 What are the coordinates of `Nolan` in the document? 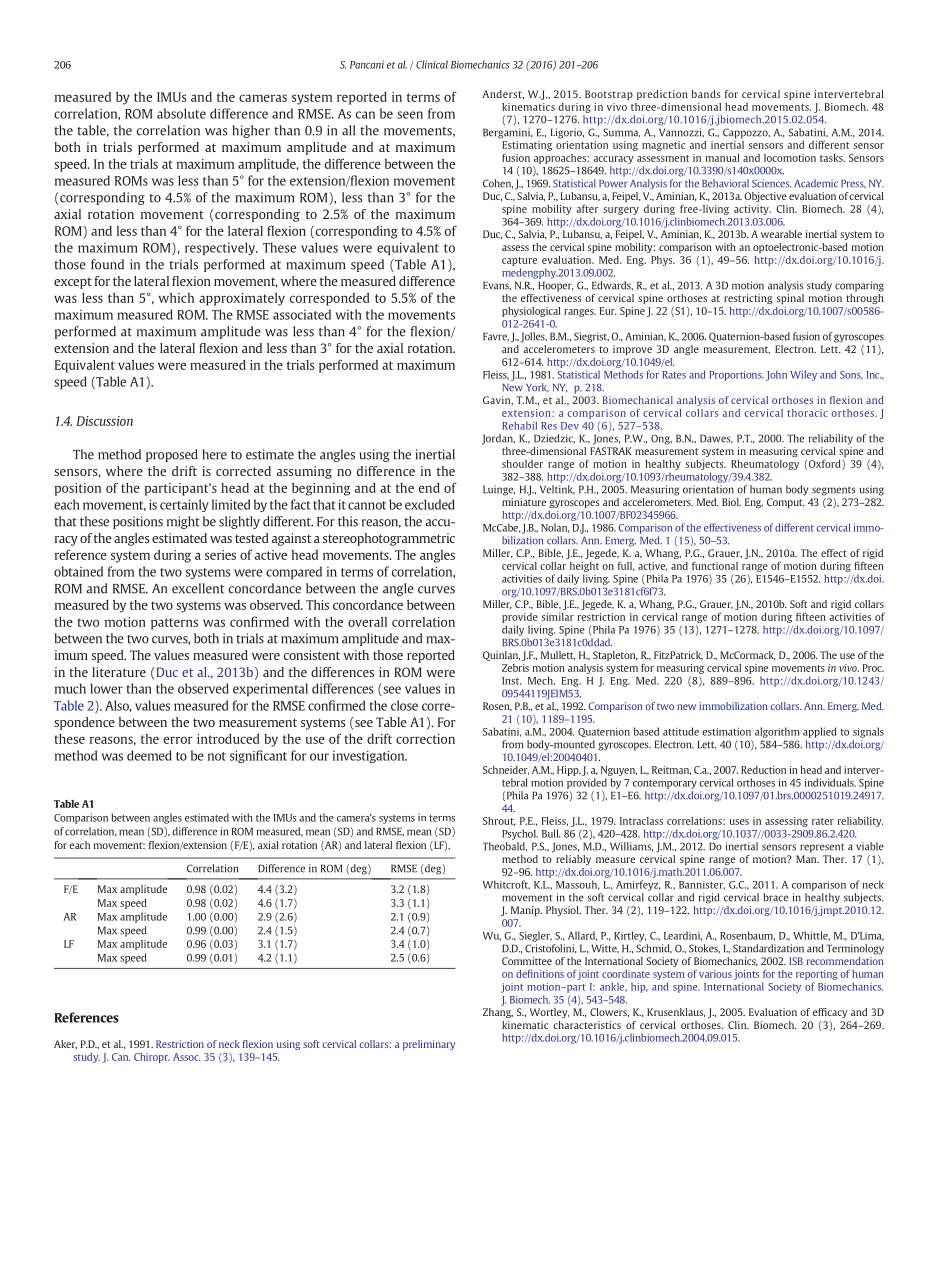 It's located at (555, 528).
